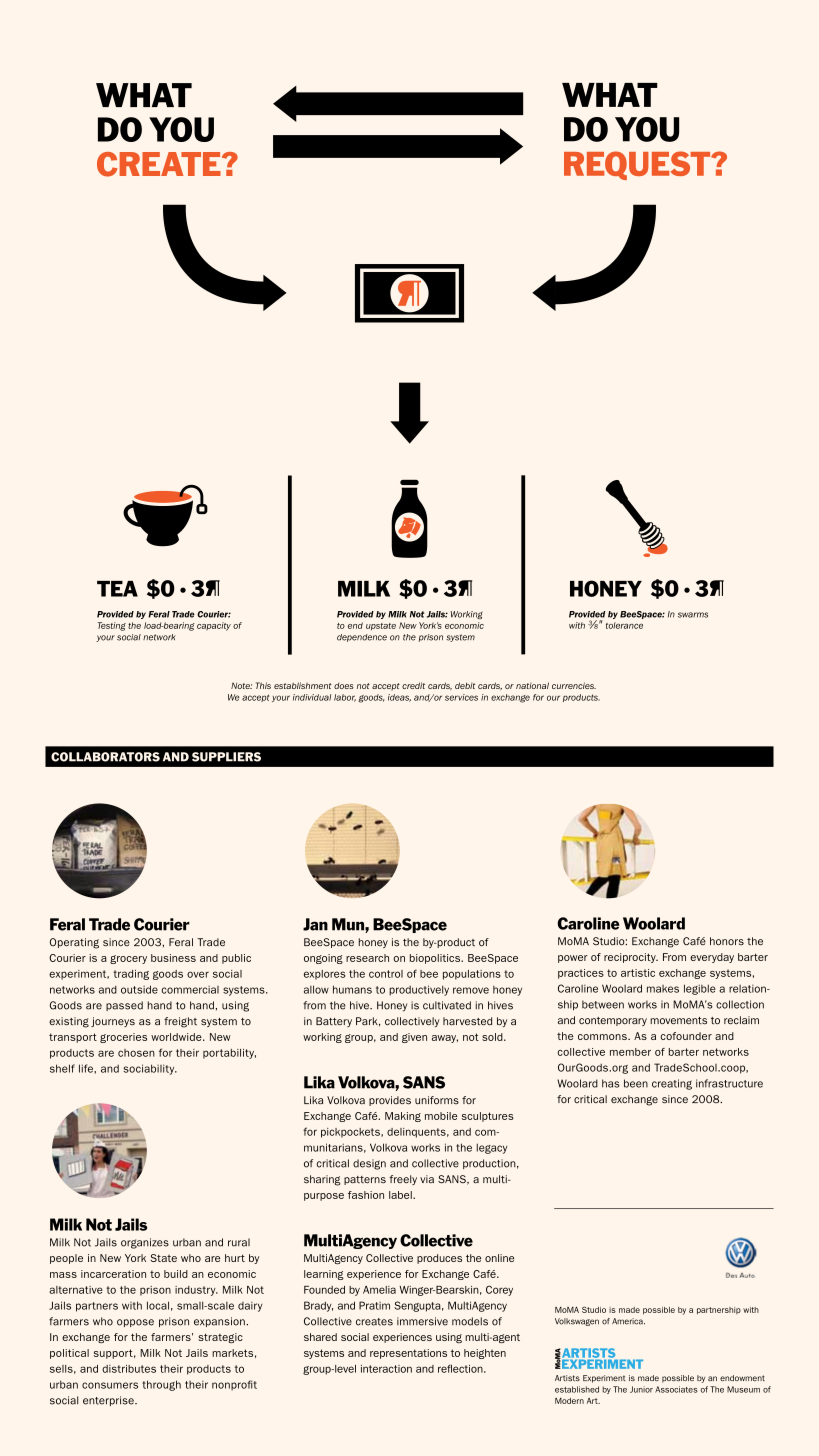 This document has height=1456, width=819. I want to click on REQUEST, so click(638, 165).
